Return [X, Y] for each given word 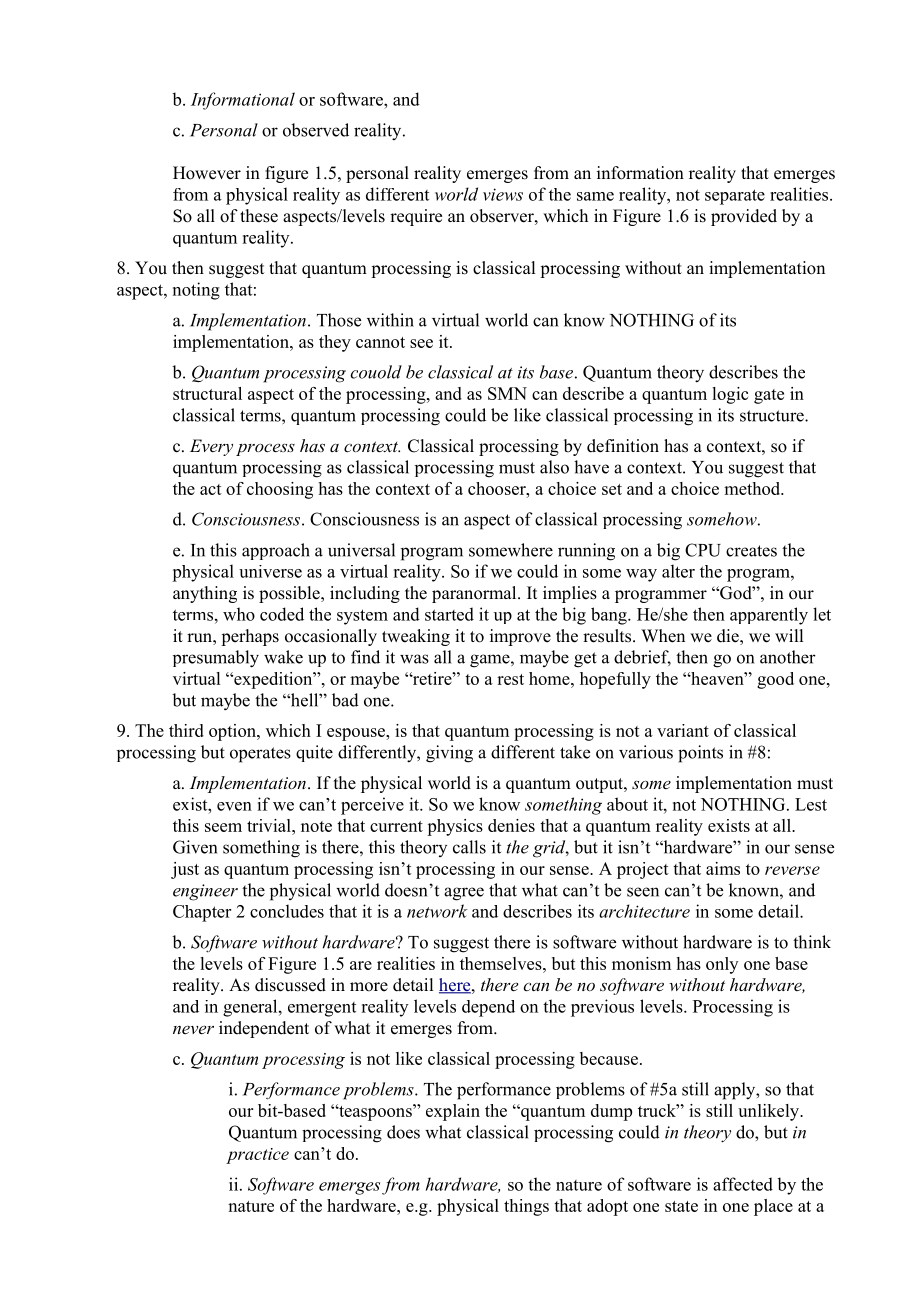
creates [751, 551]
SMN [507, 393]
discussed [290, 985]
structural [207, 393]
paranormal [475, 594]
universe [270, 571]
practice [257, 1156]
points [700, 754]
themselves [502, 963]
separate [735, 197]
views [503, 194]
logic [730, 395]
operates [260, 755]
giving [449, 754]
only [722, 965]
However [207, 173]
